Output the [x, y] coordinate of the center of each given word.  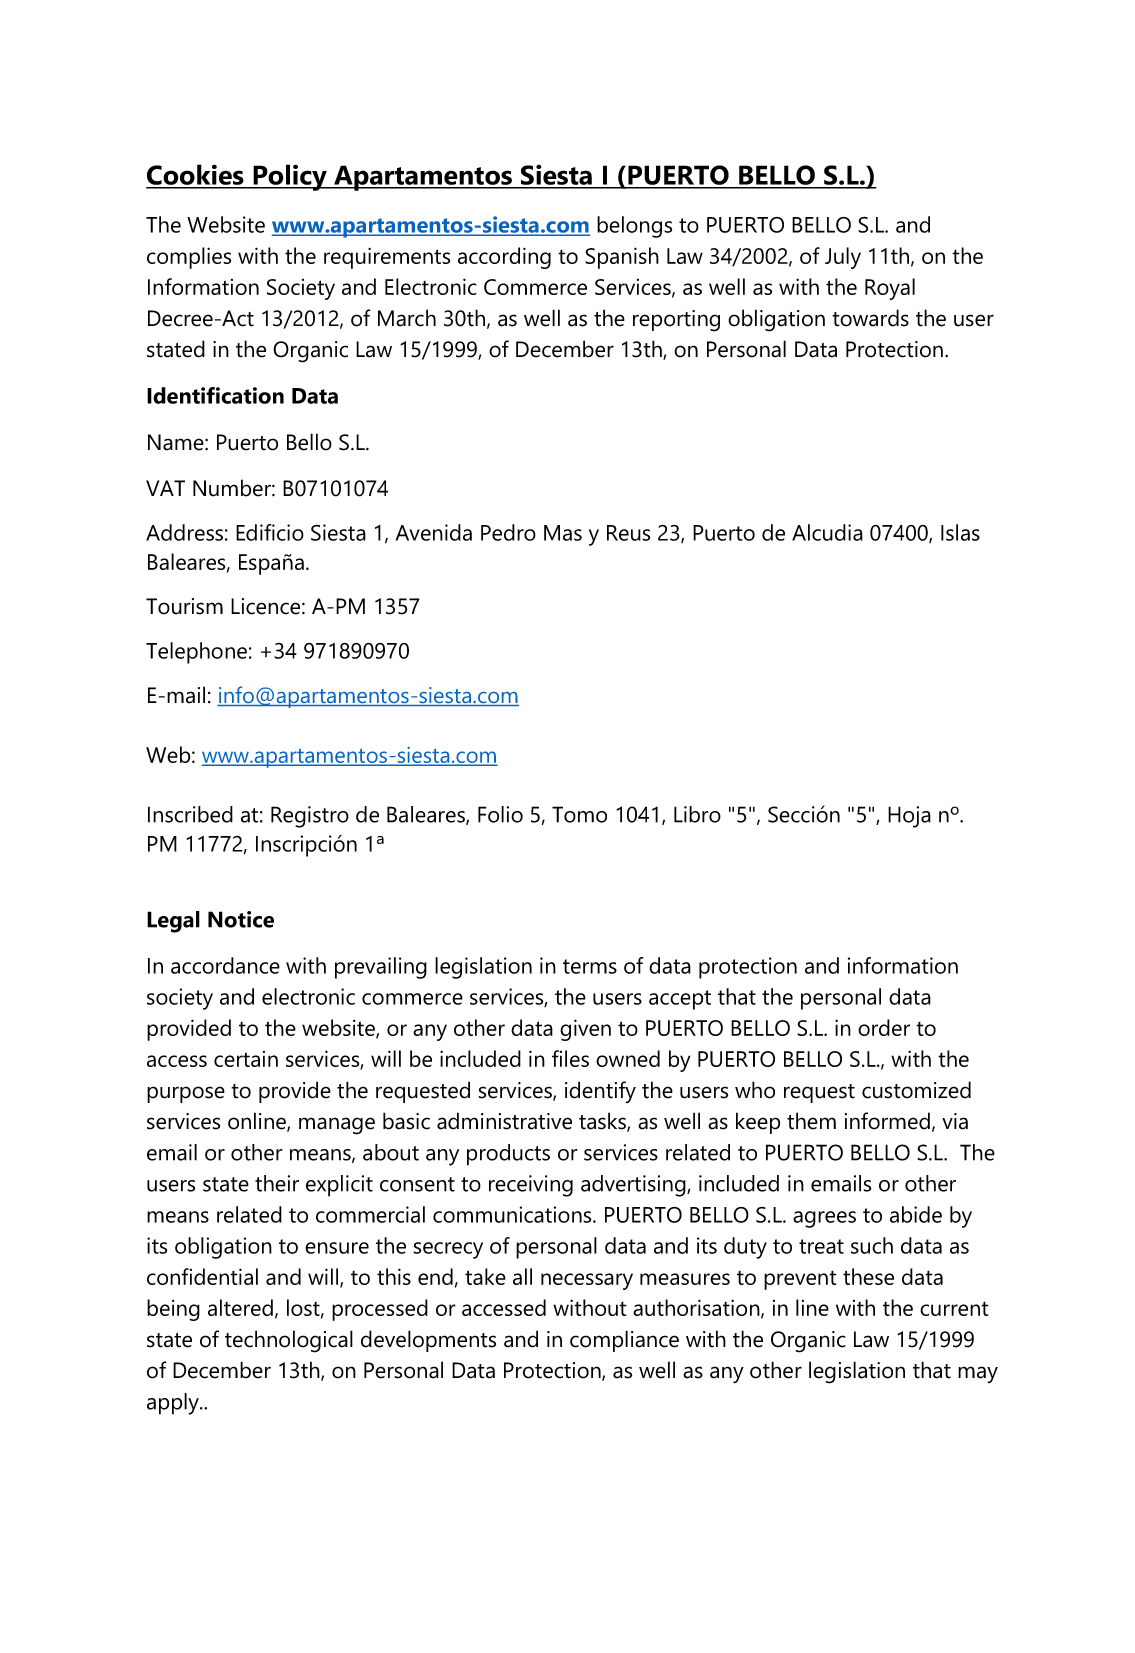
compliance [624, 1341]
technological [289, 1341]
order [884, 1027]
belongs [634, 227]
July [843, 258]
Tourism [184, 606]
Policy [290, 177]
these [868, 1276]
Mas [563, 533]
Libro [697, 814]
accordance [225, 965]
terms [590, 966]
